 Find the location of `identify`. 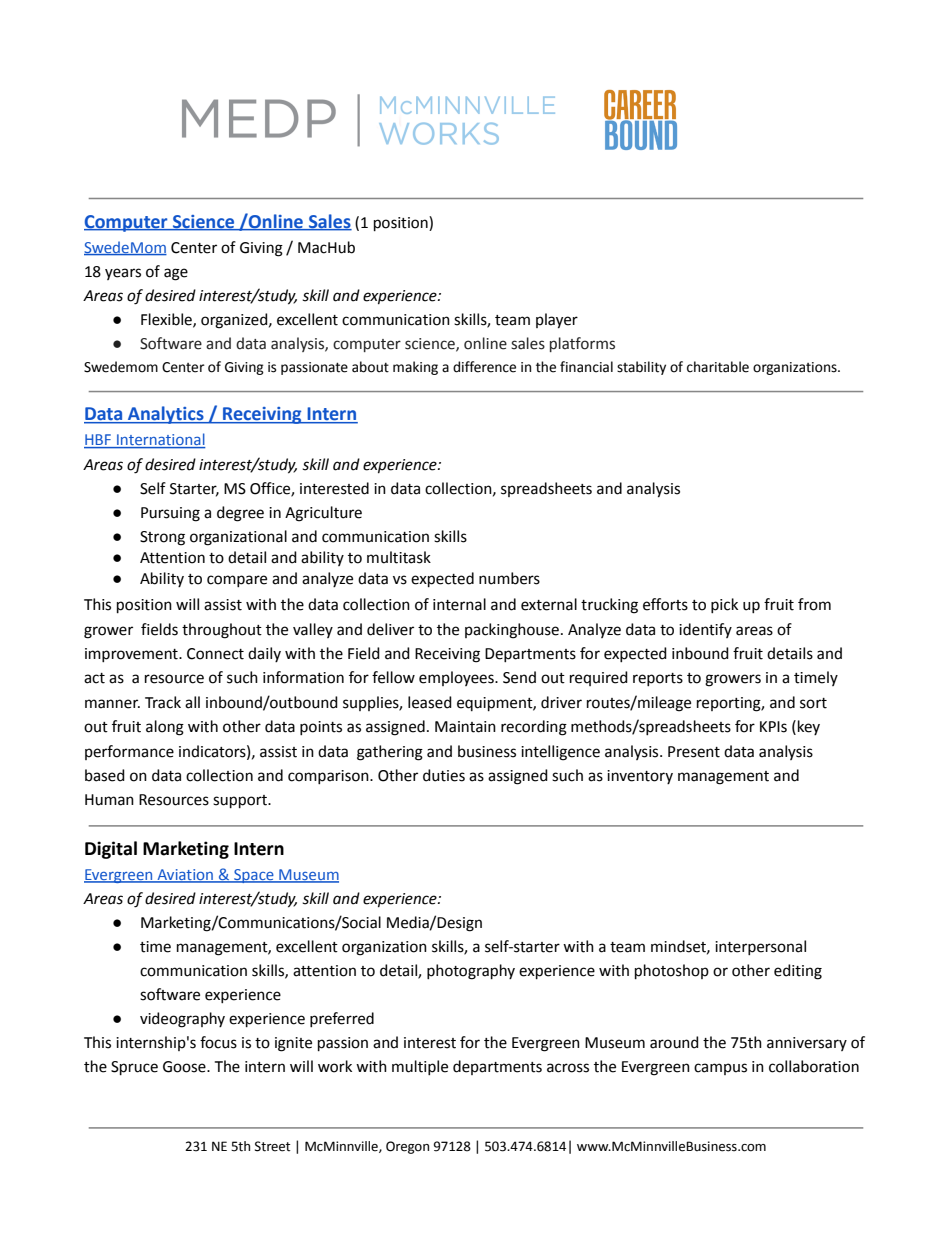

identify is located at coordinates (705, 630).
